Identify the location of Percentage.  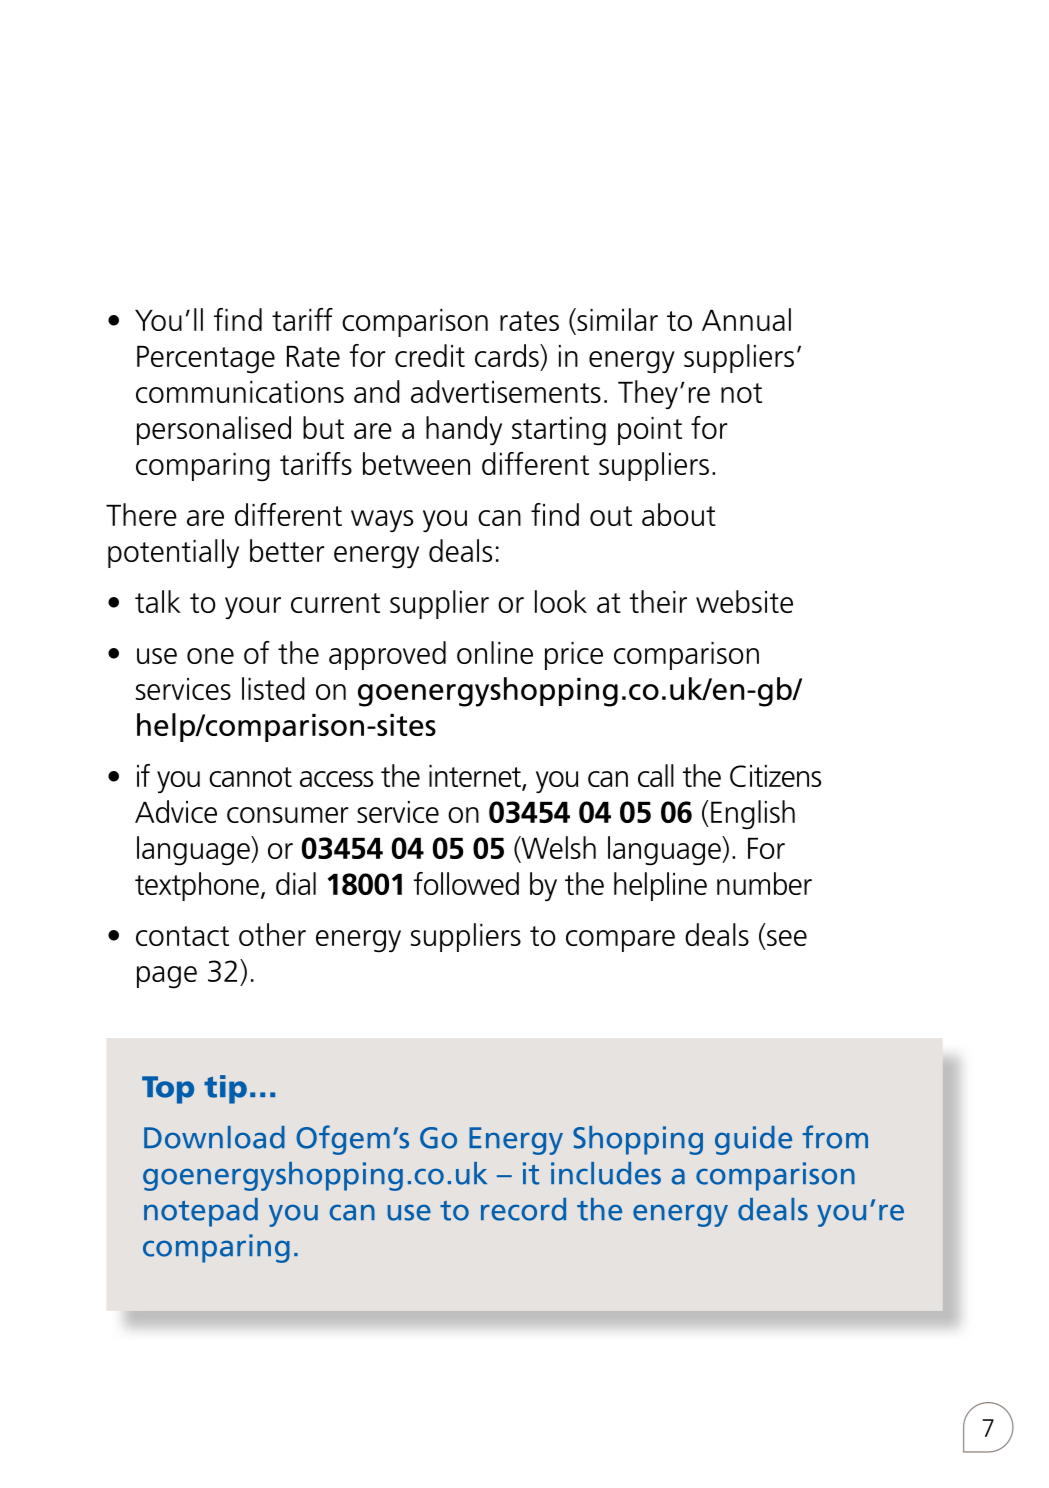
(206, 360).
